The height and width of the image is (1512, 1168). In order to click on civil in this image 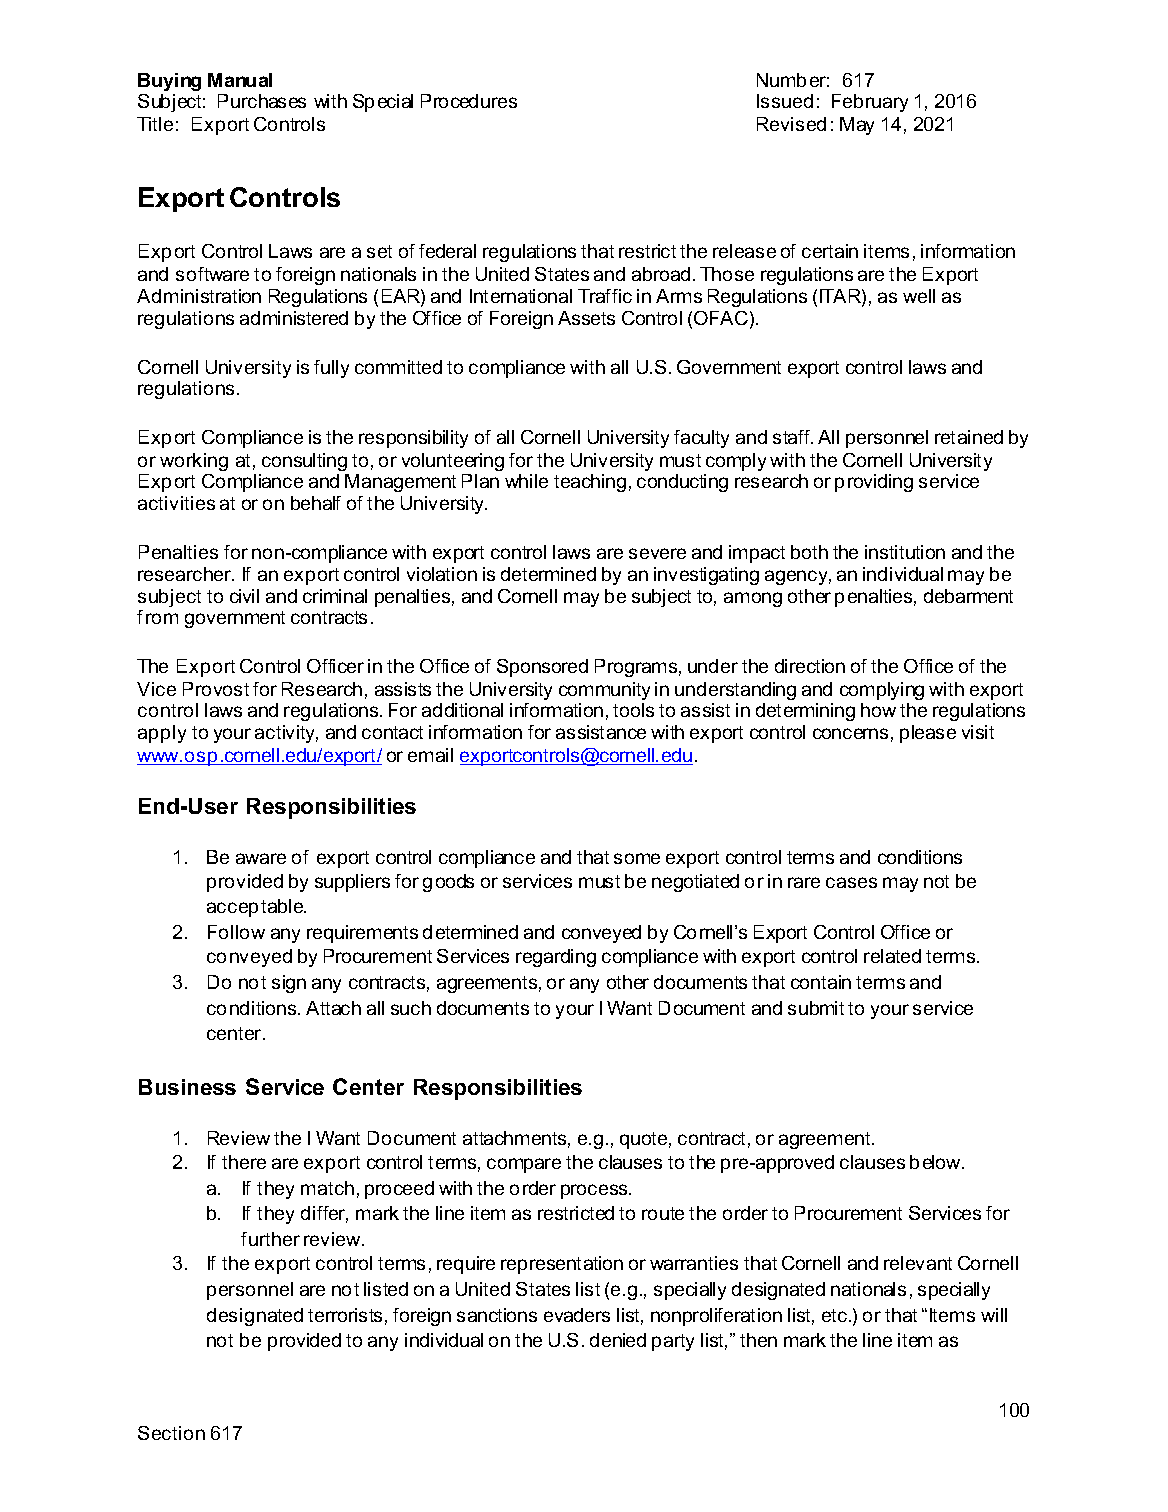, I will do `click(244, 596)`.
